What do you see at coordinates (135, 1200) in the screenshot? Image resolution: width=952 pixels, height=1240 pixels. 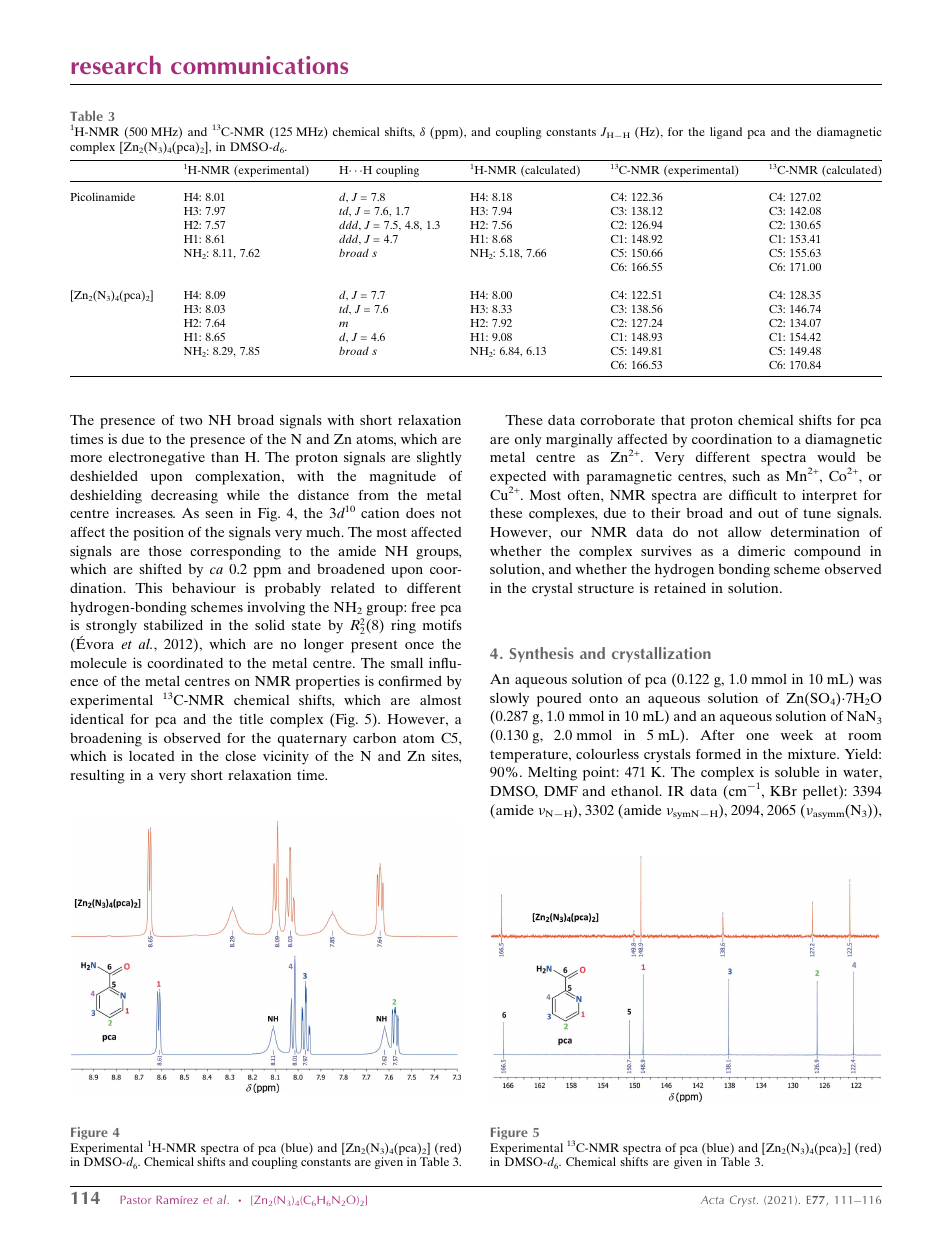 I see `Pastor` at bounding box center [135, 1200].
